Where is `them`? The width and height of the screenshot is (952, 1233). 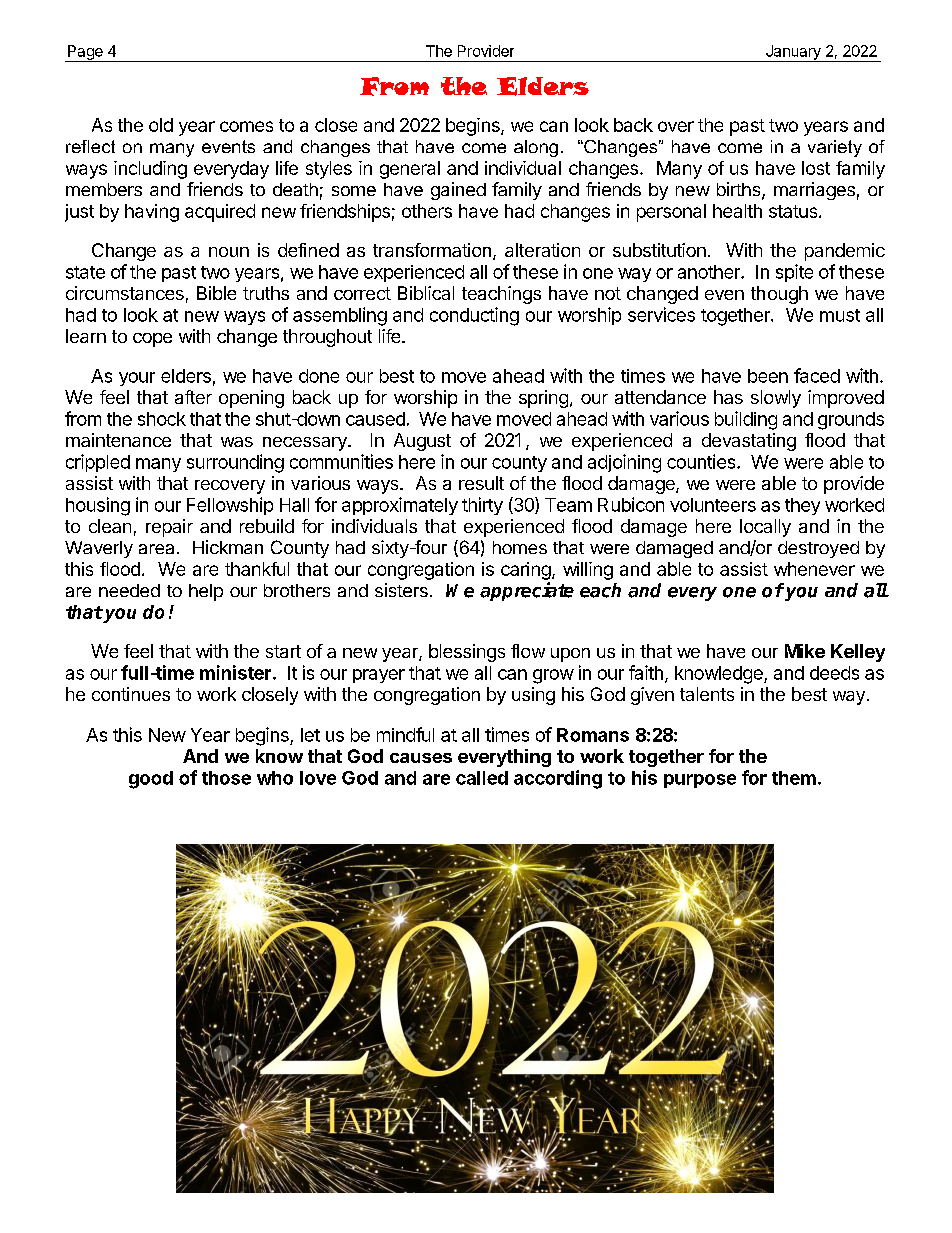 them is located at coordinates (794, 778).
